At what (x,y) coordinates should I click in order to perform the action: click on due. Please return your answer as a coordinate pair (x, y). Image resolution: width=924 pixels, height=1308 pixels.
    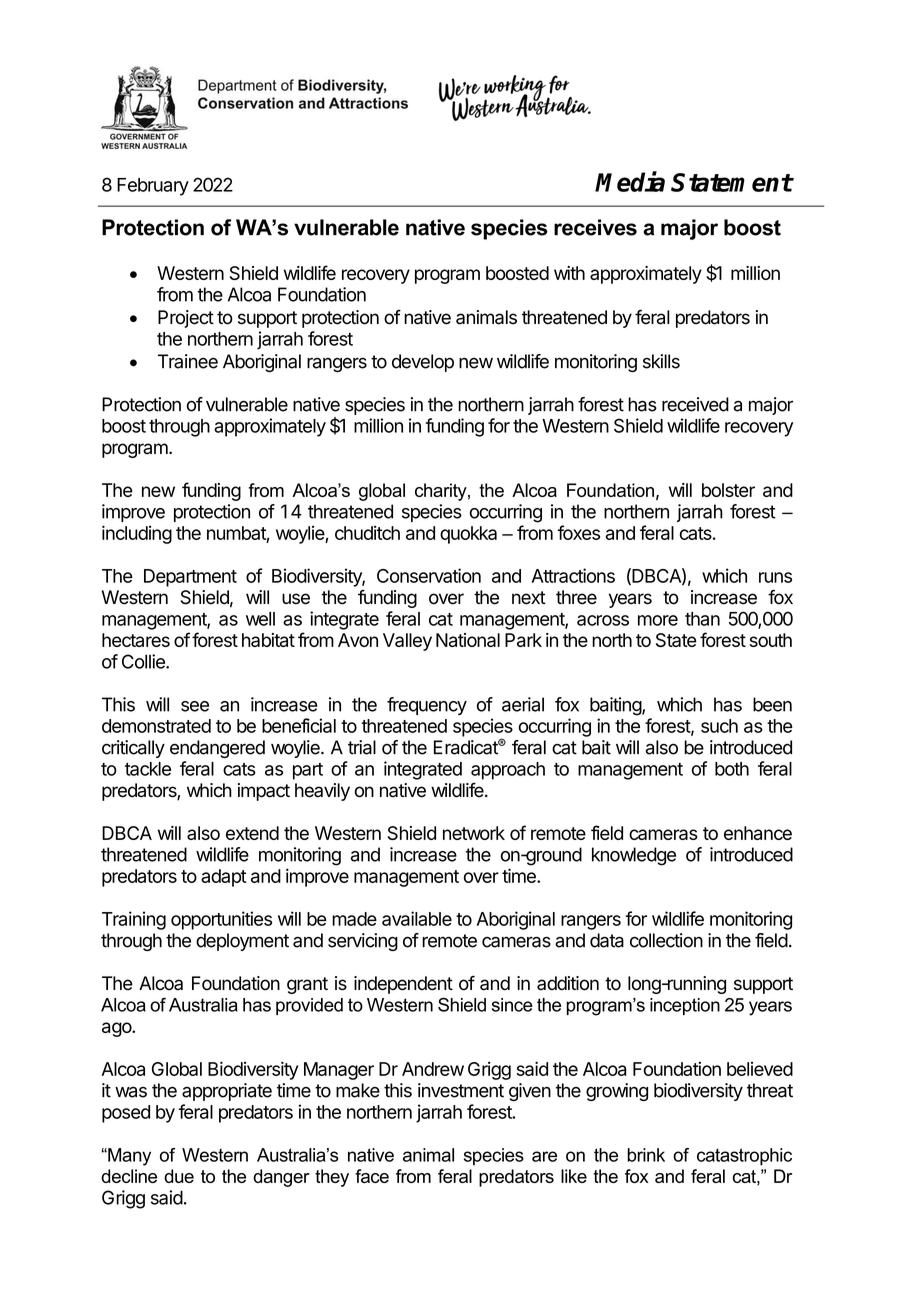
    Looking at the image, I should click on (179, 1176).
